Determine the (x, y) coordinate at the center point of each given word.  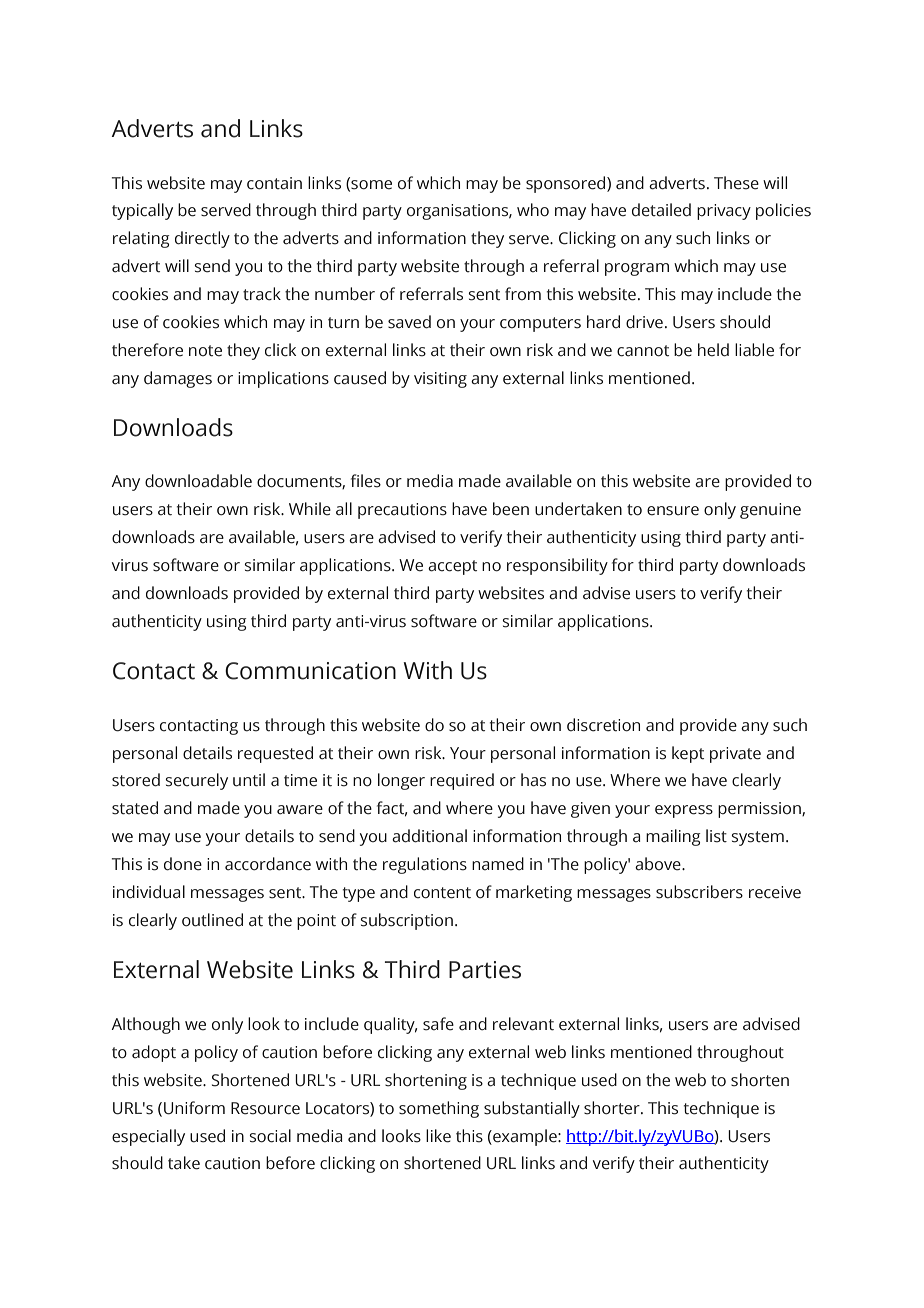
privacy (724, 212)
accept (452, 567)
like (438, 1136)
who (533, 210)
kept (688, 754)
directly (202, 239)
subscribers (699, 892)
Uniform (194, 1108)
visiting (440, 380)
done (183, 864)
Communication (310, 671)
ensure (673, 511)
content (442, 893)
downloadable (198, 481)
